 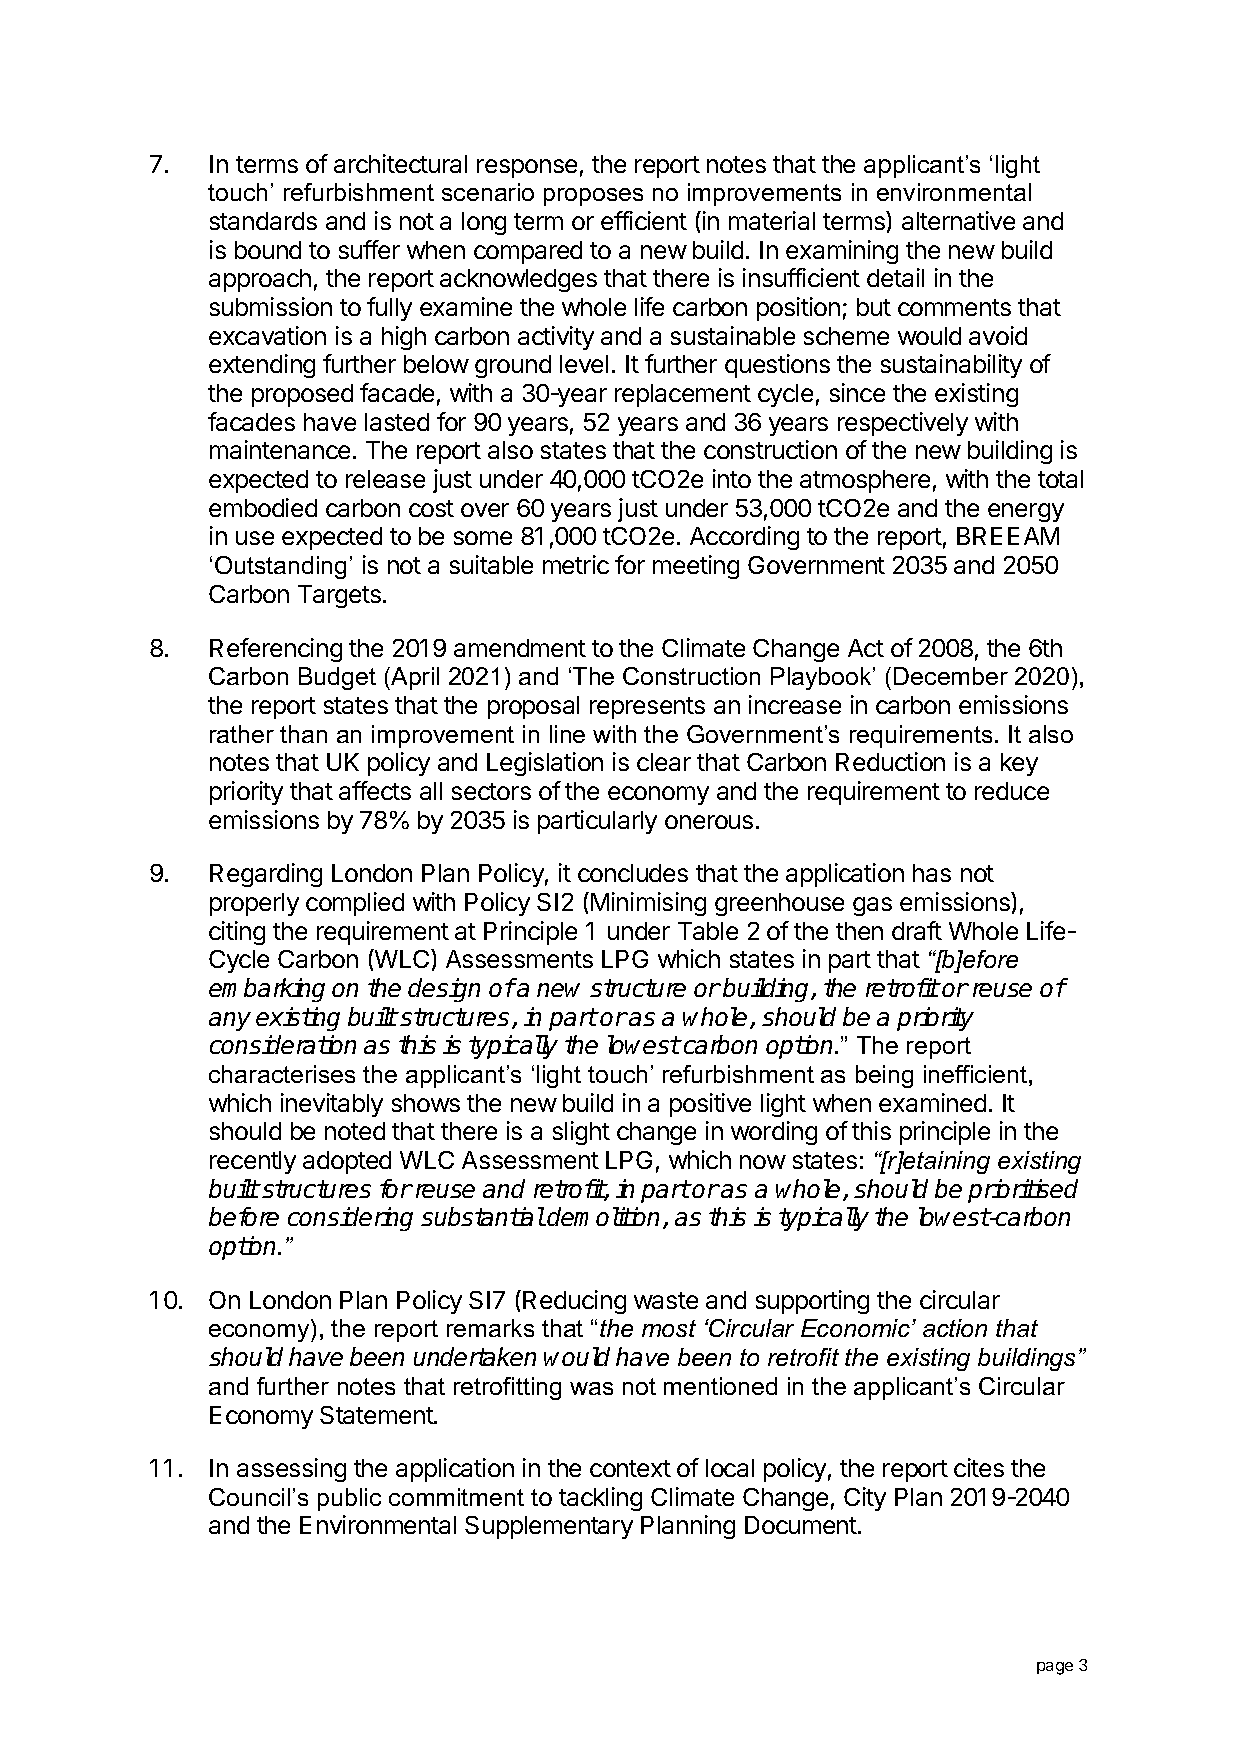 I want to click on proposes, so click(x=593, y=197).
